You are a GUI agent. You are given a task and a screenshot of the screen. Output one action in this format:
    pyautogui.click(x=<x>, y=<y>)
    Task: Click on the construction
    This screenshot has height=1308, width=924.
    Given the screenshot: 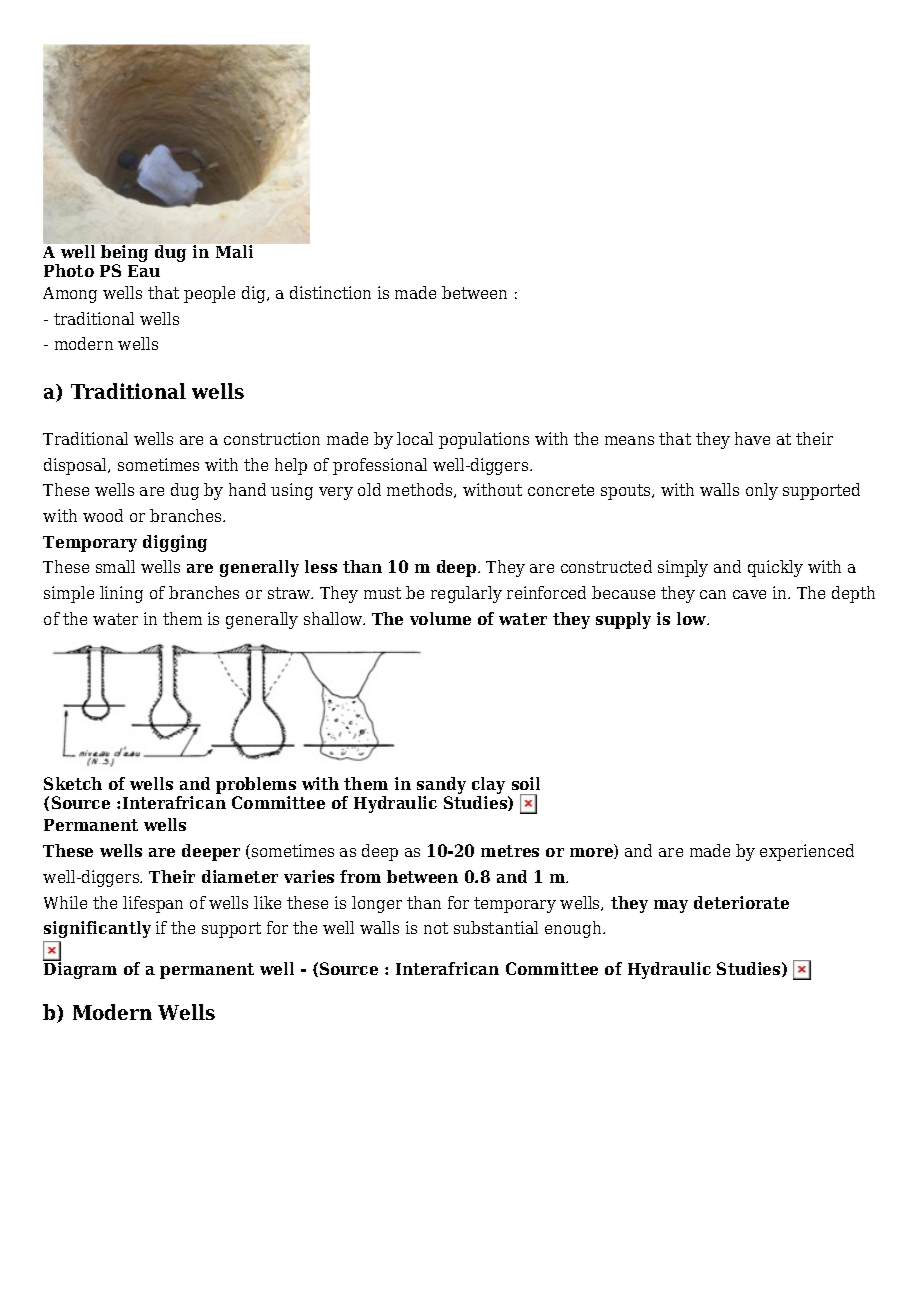 What is the action you would take?
    pyautogui.click(x=272, y=438)
